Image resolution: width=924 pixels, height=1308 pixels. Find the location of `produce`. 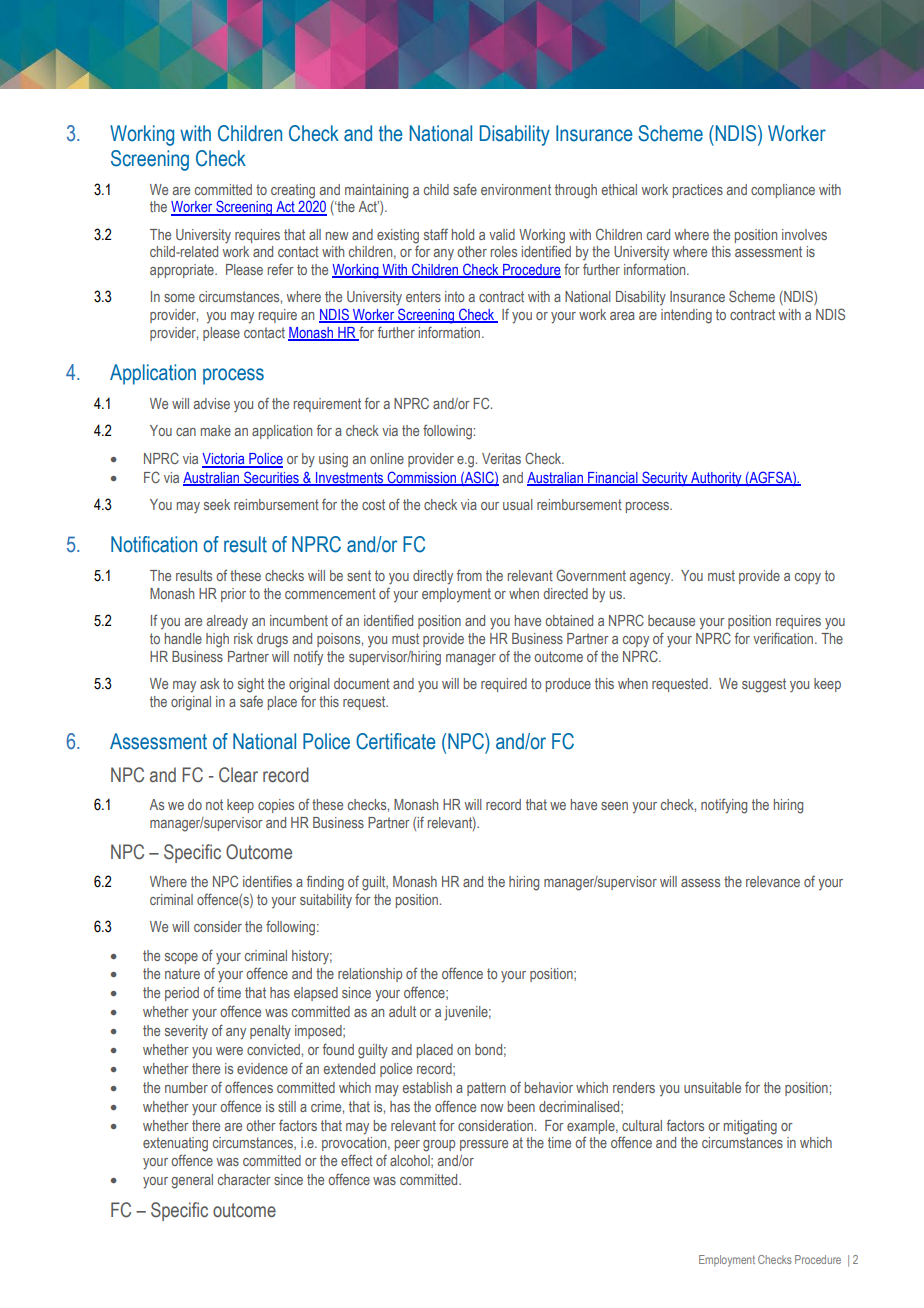

produce is located at coordinates (568, 685).
